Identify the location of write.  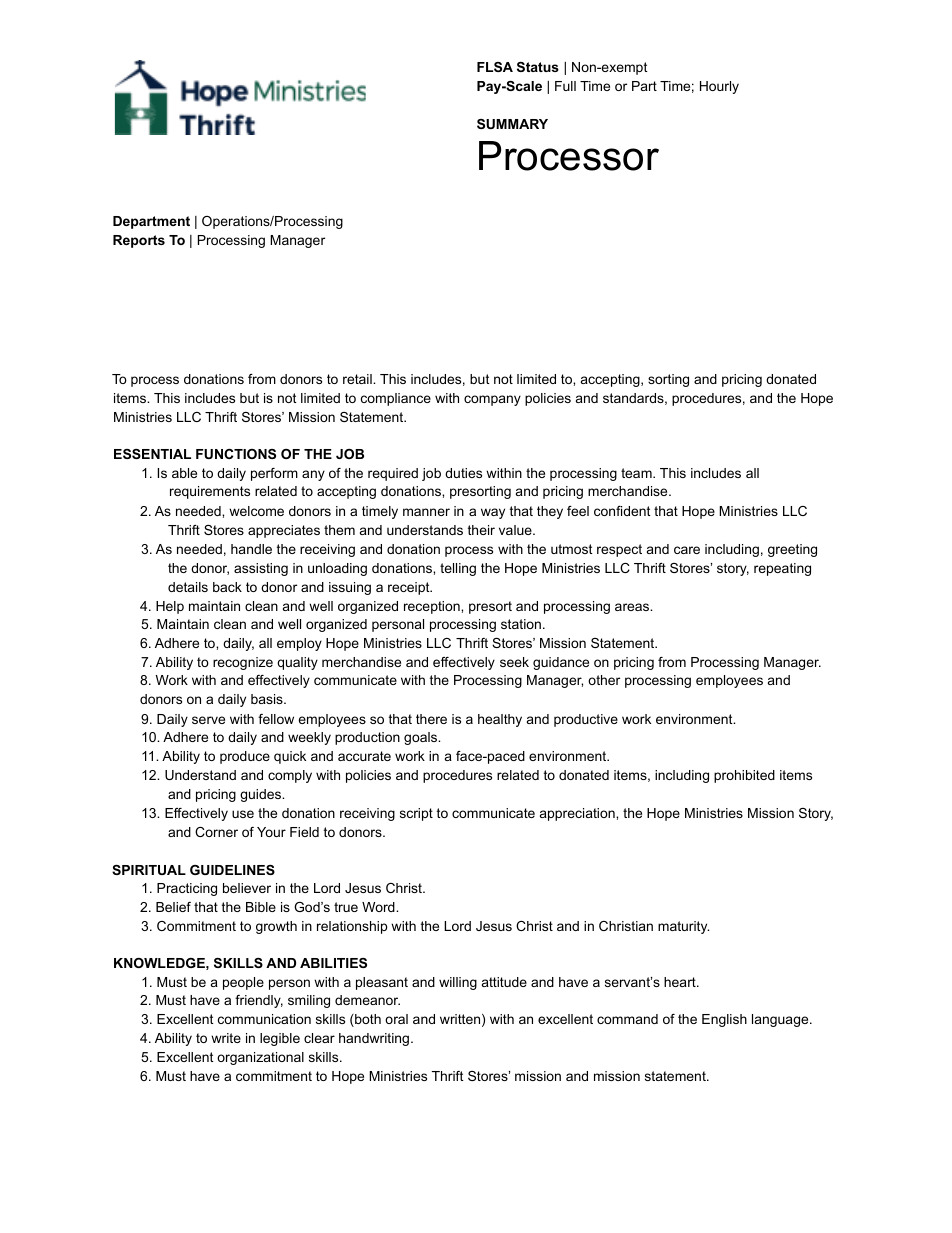
(226, 1038).
